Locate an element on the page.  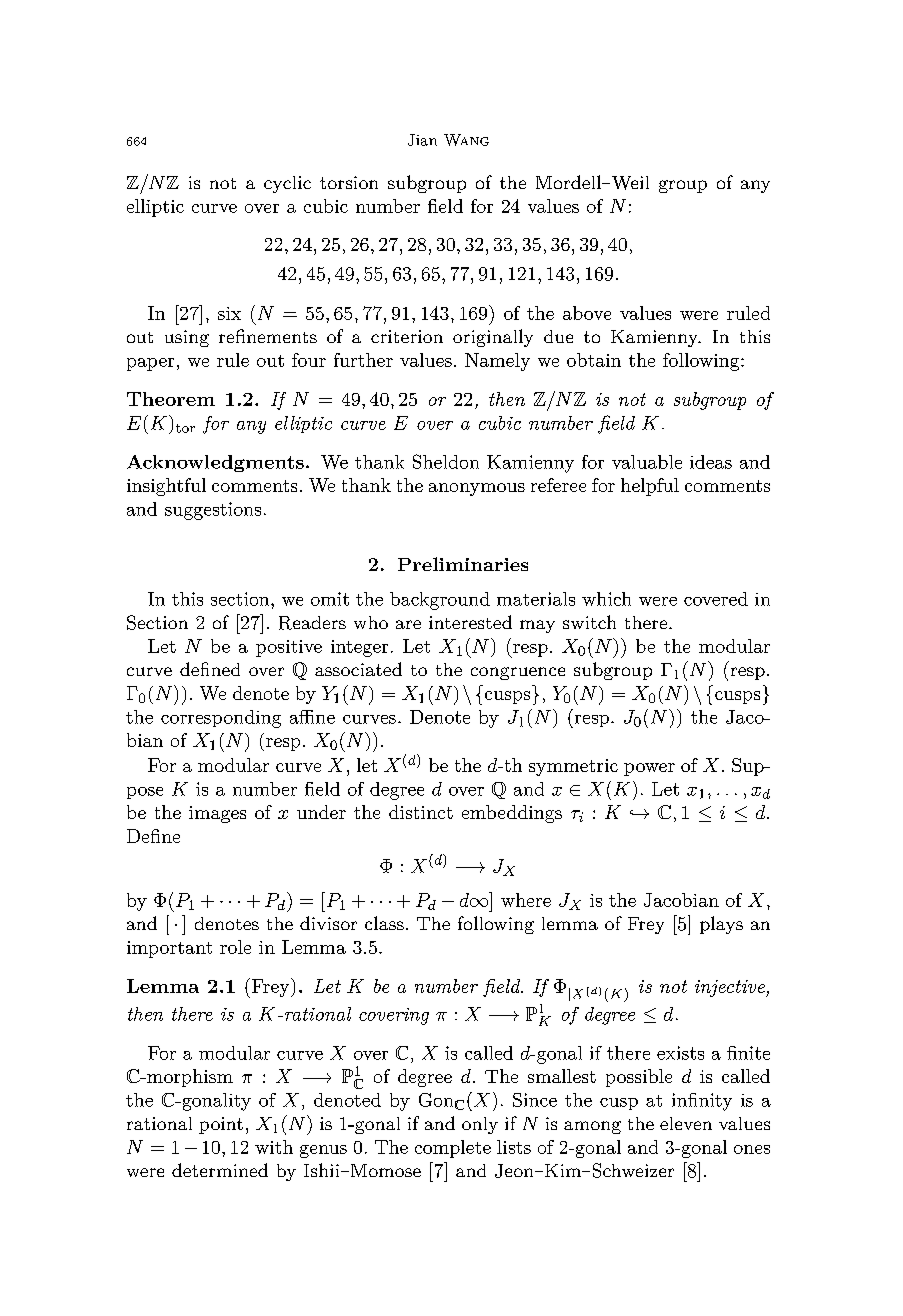
obtain is located at coordinates (594, 360).
